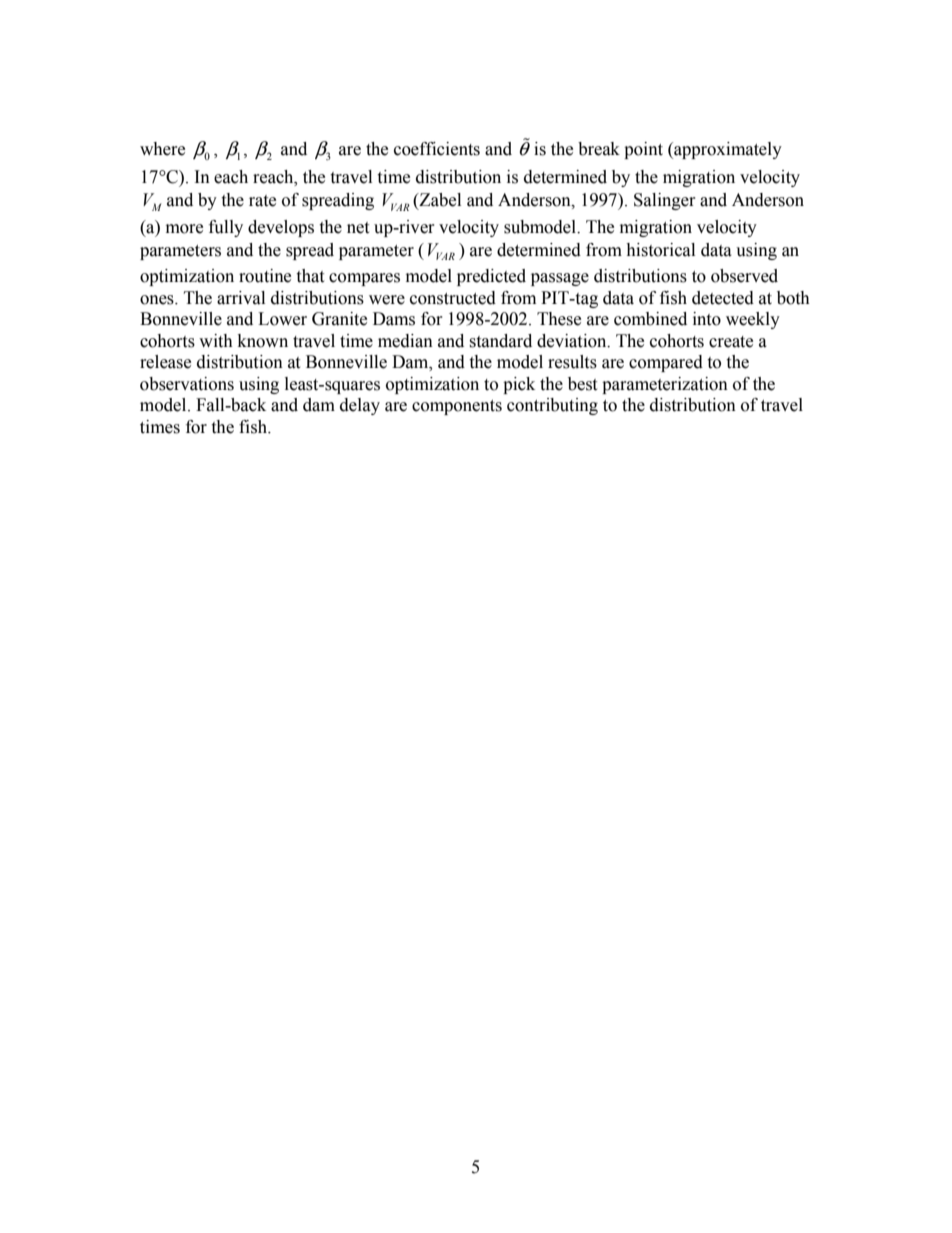  What do you see at coordinates (744, 276) in the page?
I see `observed` at bounding box center [744, 276].
